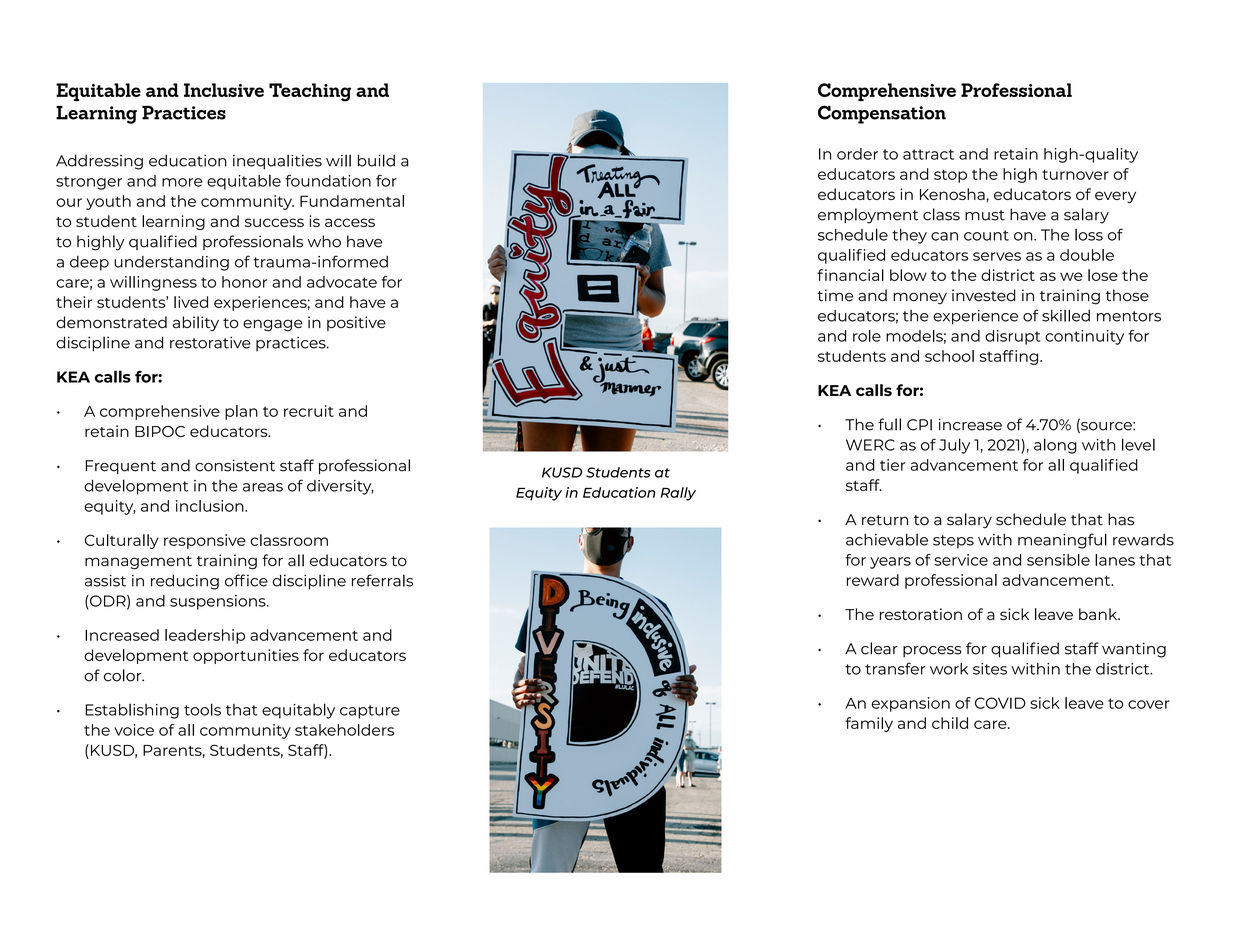 This page has height=952, width=1233. Describe the element at coordinates (224, 90) in the page. I see `Inclusive` at that location.
